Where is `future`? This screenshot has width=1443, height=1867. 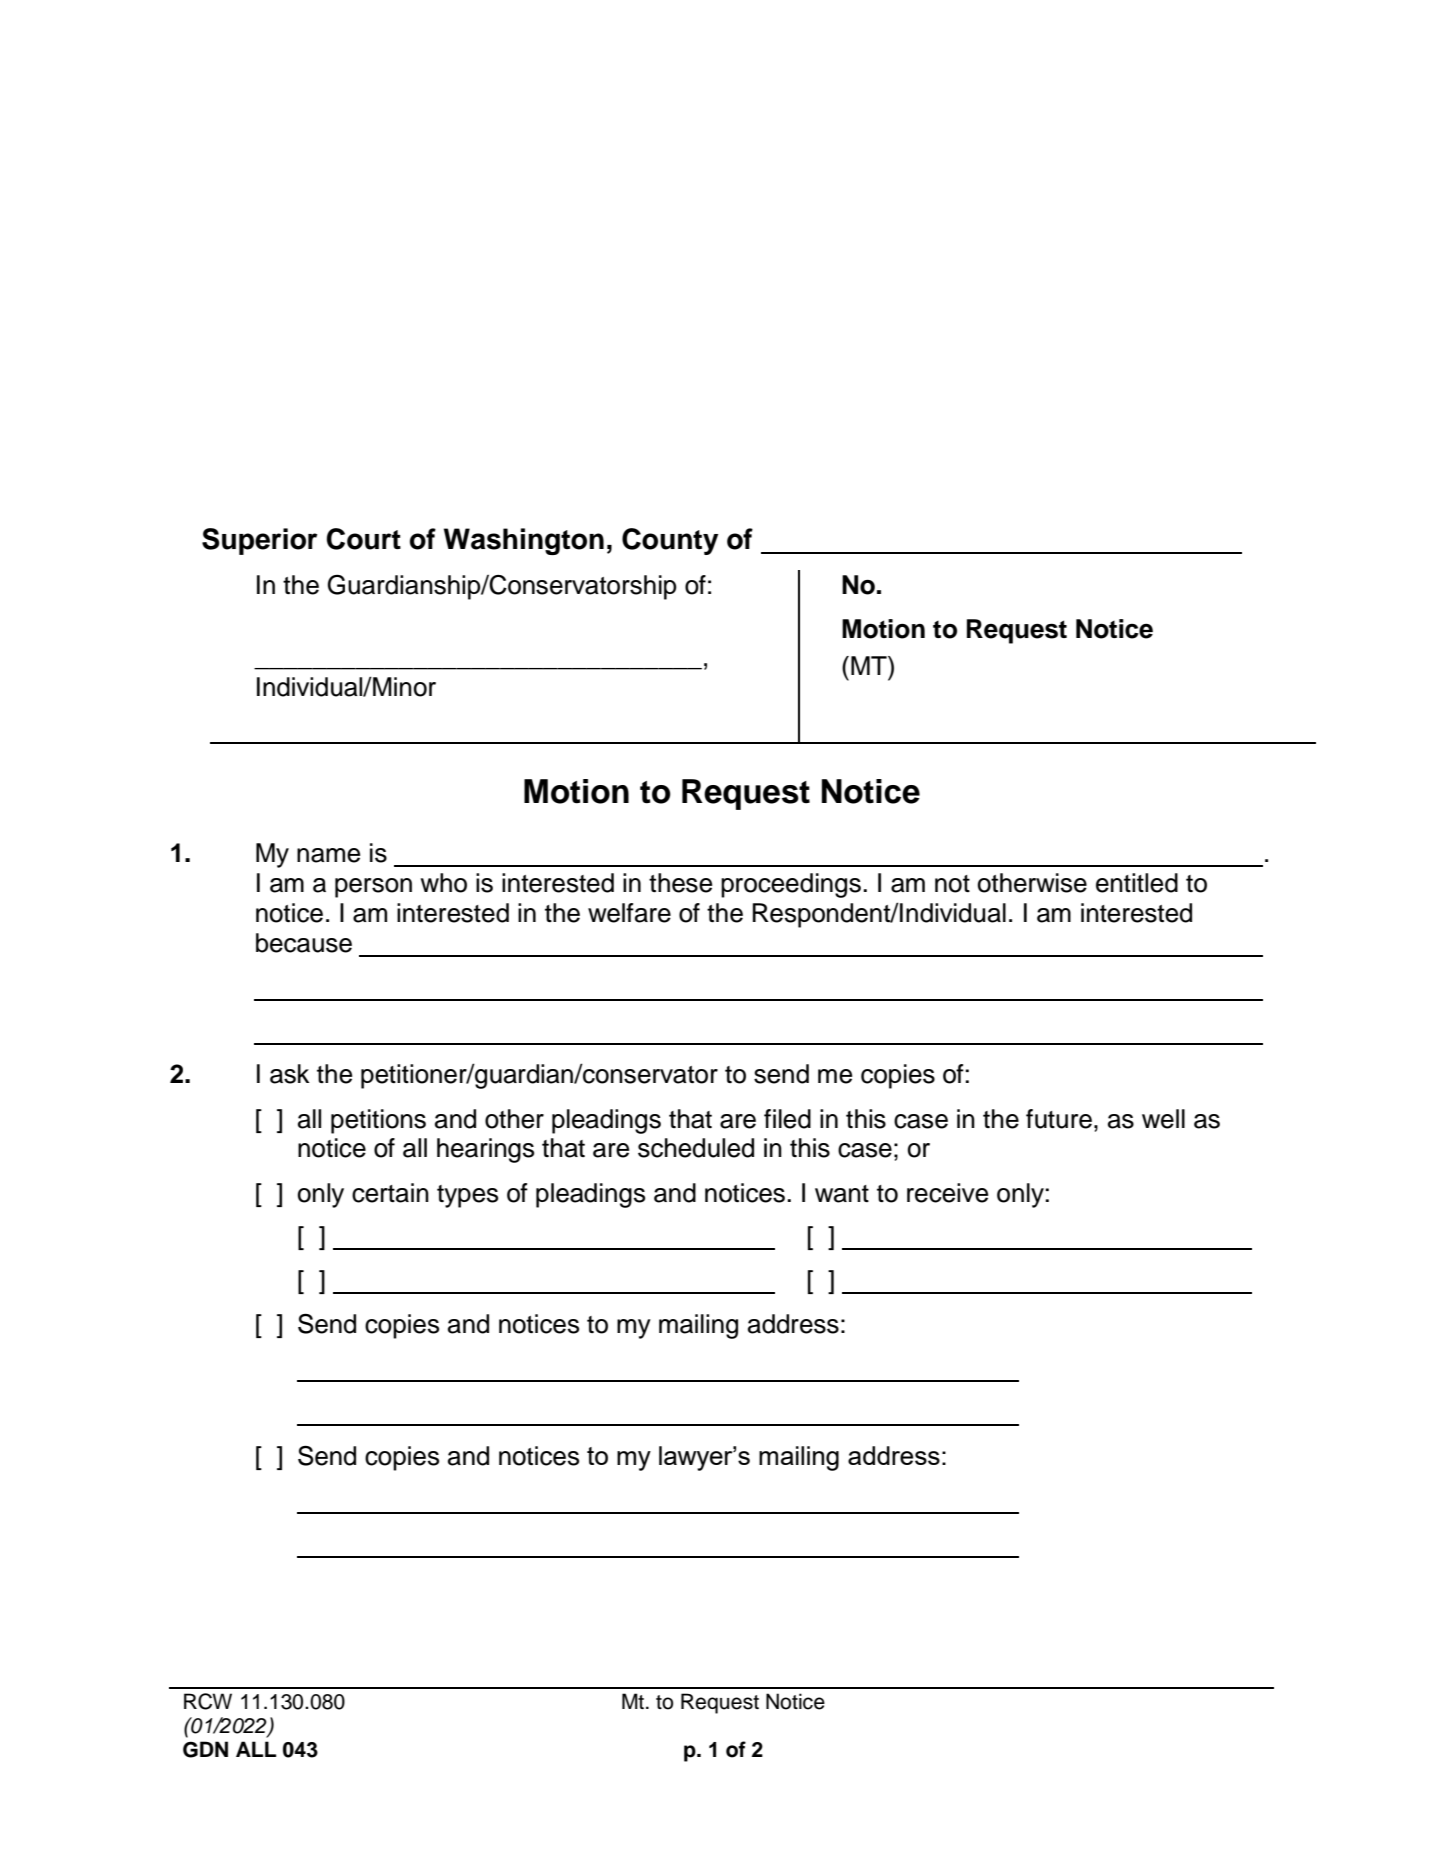 future is located at coordinates (1059, 1119).
